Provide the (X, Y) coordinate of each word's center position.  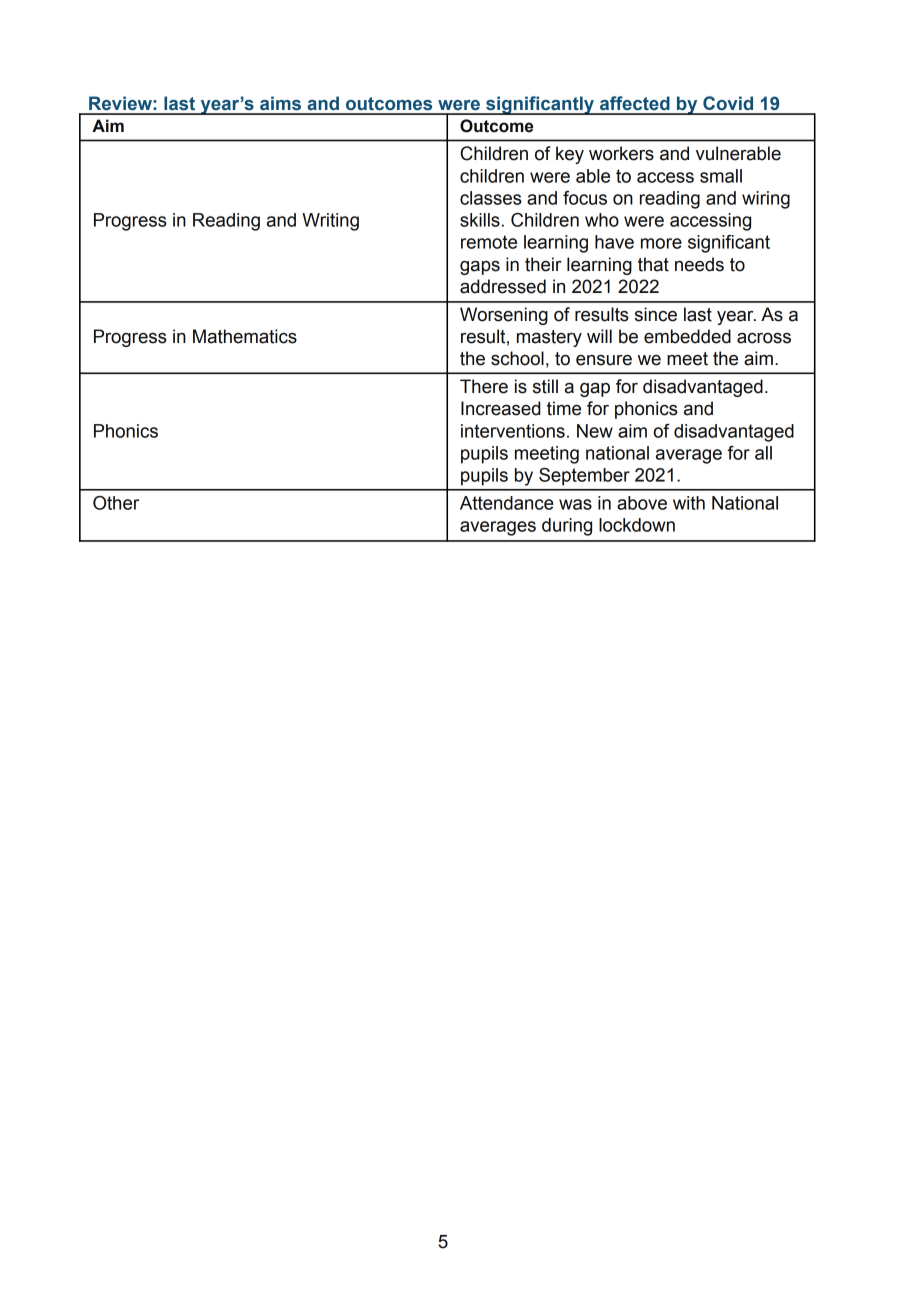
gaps (480, 268)
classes (491, 198)
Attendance (507, 503)
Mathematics (245, 336)
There (484, 386)
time (564, 408)
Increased (500, 408)
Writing (330, 222)
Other (116, 503)
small (721, 176)
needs (699, 264)
